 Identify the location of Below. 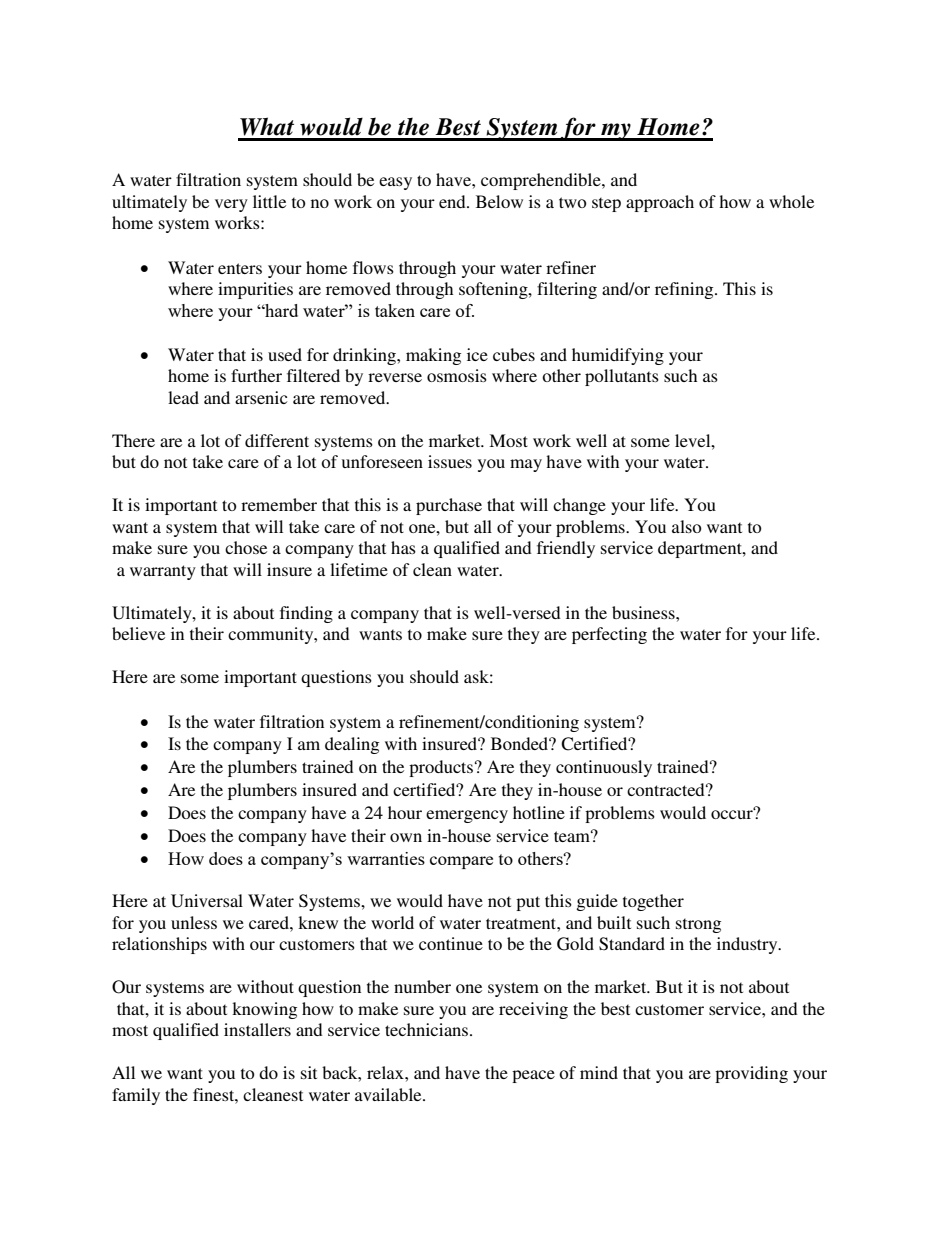
(499, 201).
